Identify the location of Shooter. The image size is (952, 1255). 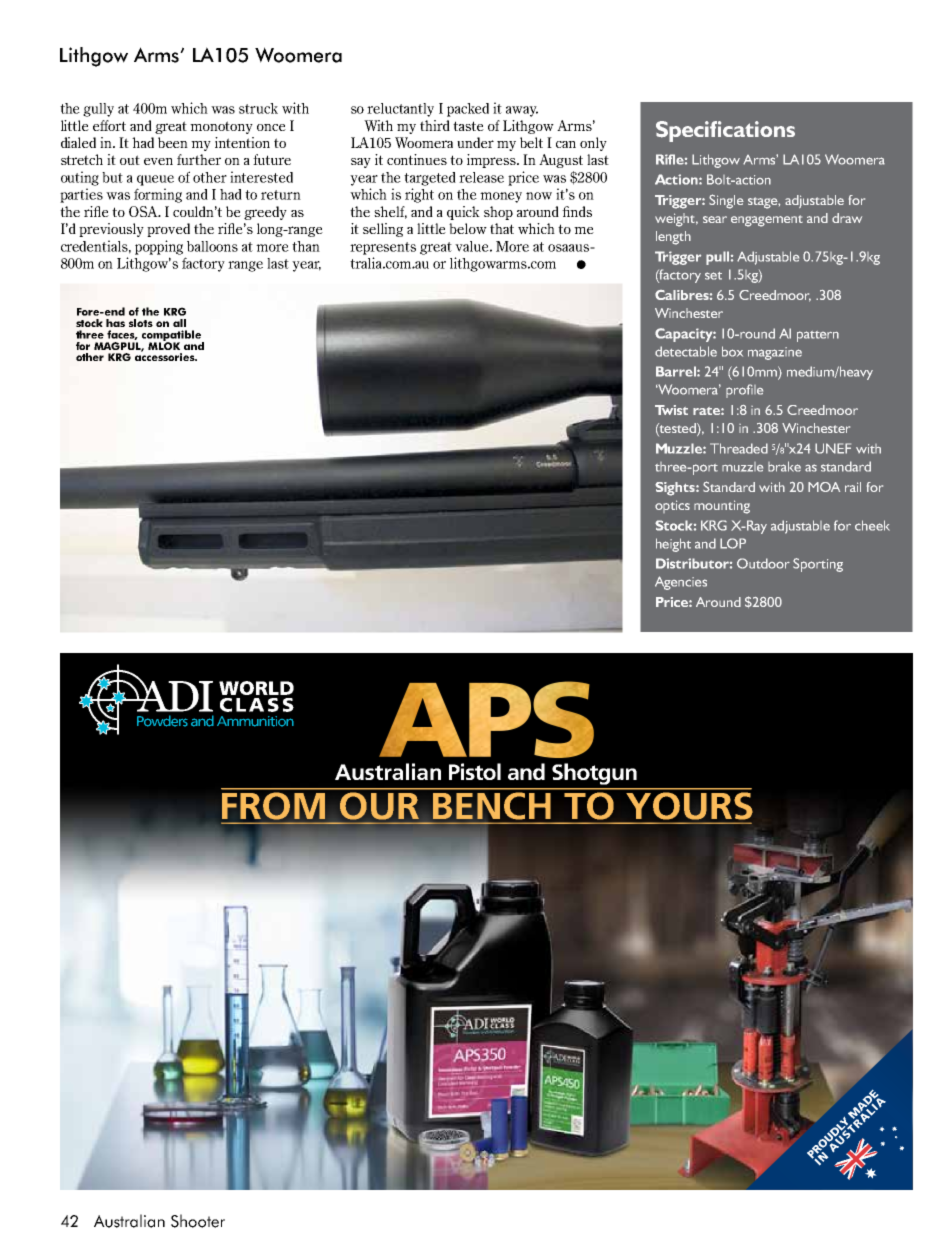
(198, 1221).
